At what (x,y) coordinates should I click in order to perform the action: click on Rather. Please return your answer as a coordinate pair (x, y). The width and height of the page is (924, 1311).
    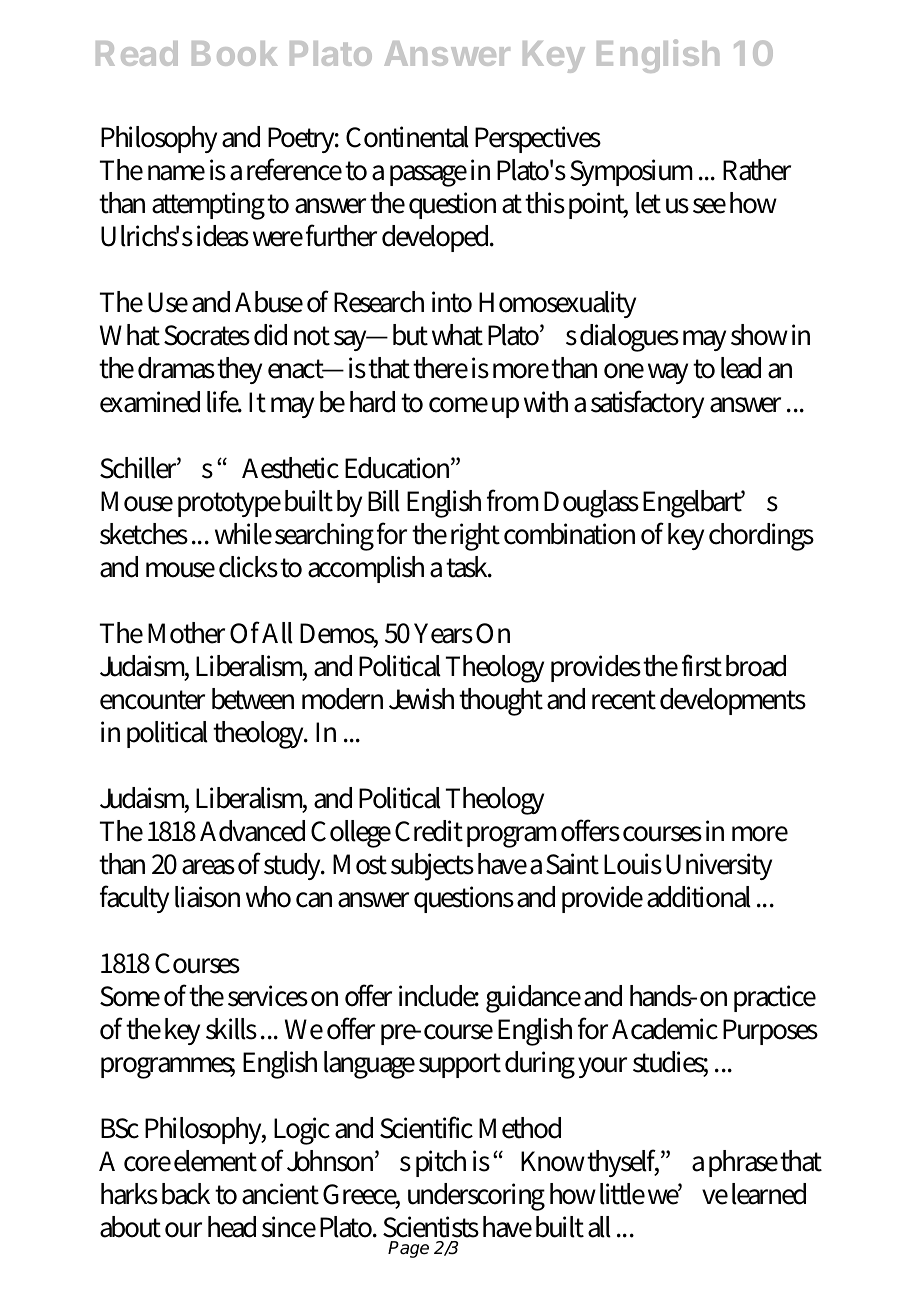
    Looking at the image, I should click on (757, 170).
